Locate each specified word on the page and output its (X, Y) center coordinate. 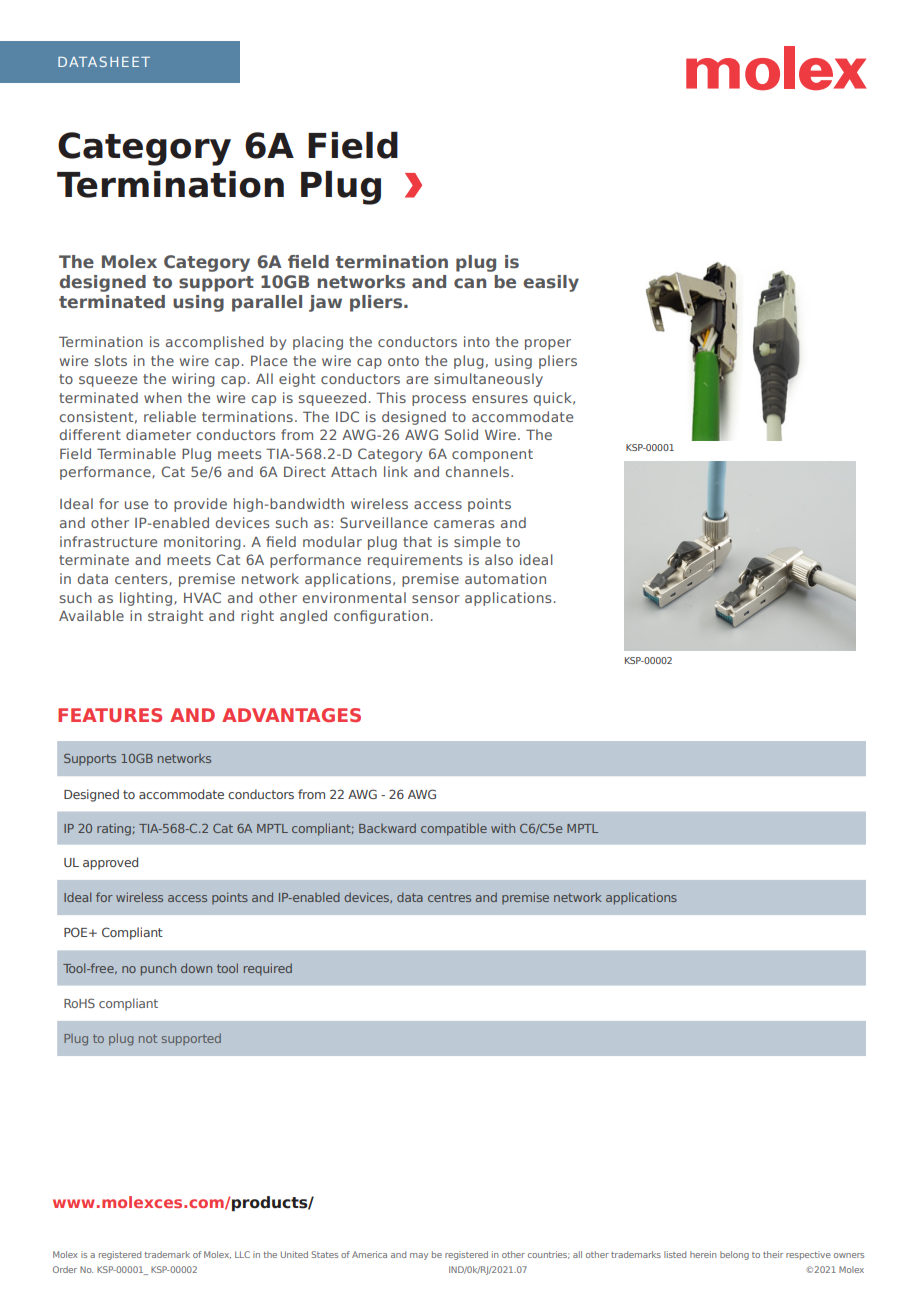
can (470, 283)
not (148, 1038)
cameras (464, 524)
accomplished (215, 343)
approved (110, 863)
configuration (381, 617)
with (503, 828)
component (492, 455)
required (268, 969)
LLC (242, 1254)
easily (551, 283)
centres (449, 897)
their (773, 1254)
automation (505, 578)
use (136, 505)
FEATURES (110, 715)
